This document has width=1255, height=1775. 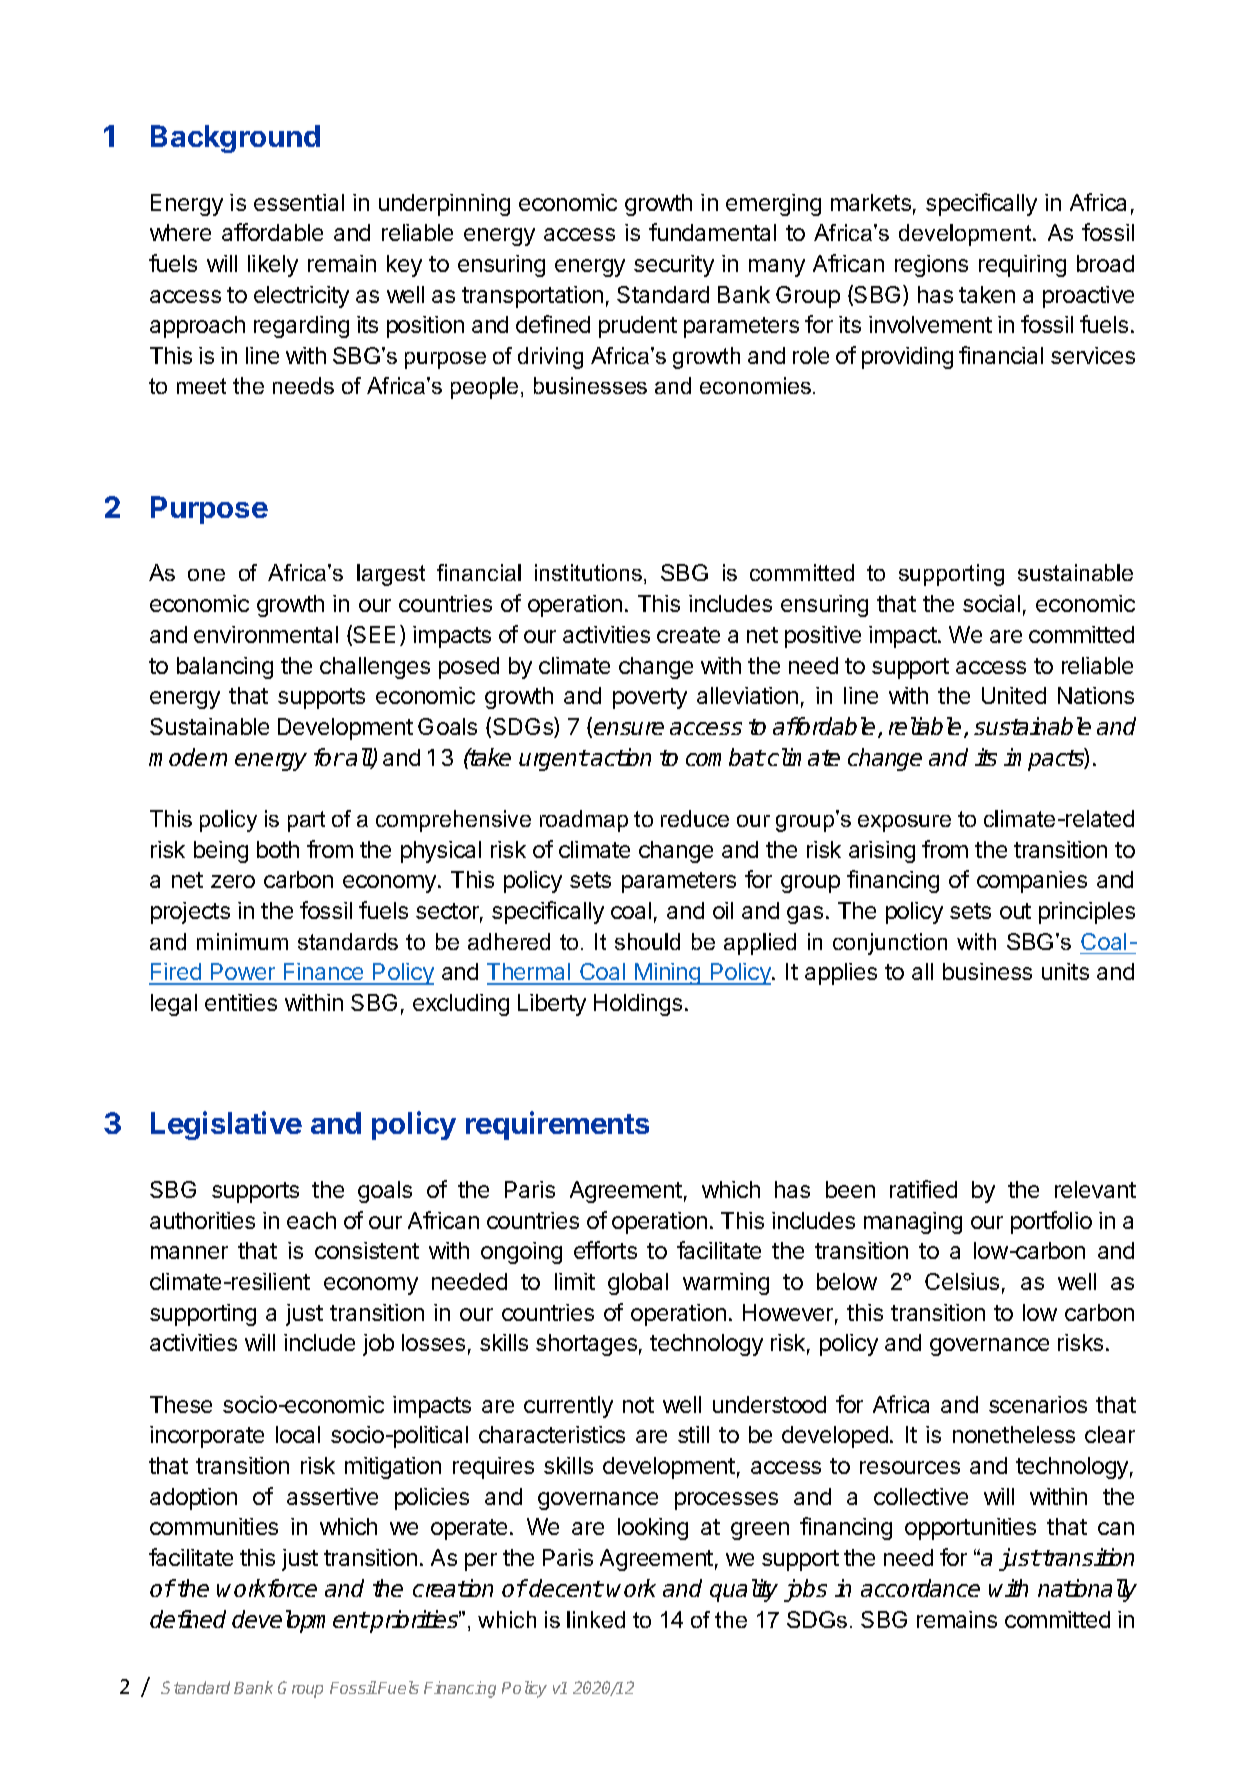 What do you see at coordinates (214, 1526) in the document?
I see `communities` at bounding box center [214, 1526].
